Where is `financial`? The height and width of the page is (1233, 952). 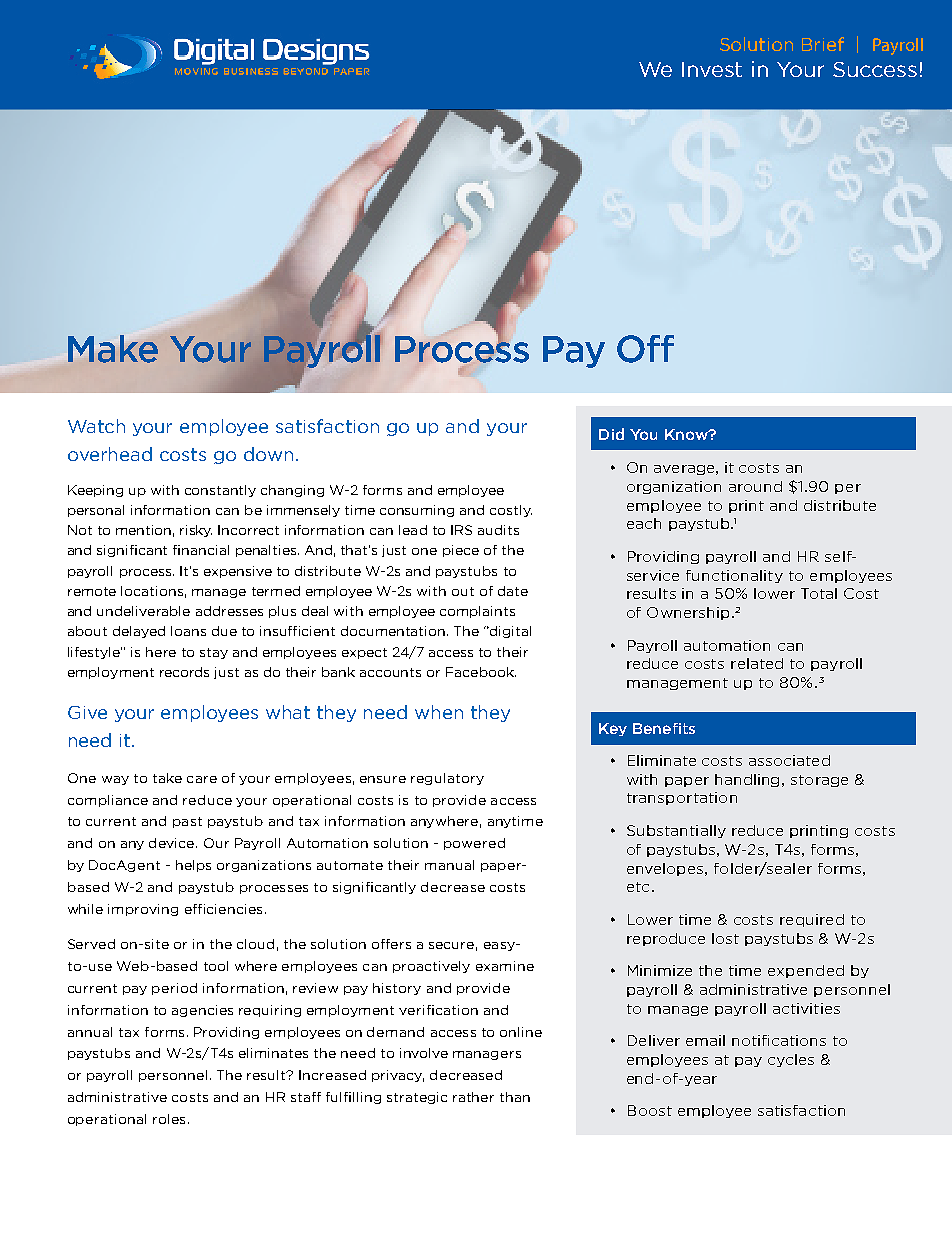 financial is located at coordinates (201, 550).
